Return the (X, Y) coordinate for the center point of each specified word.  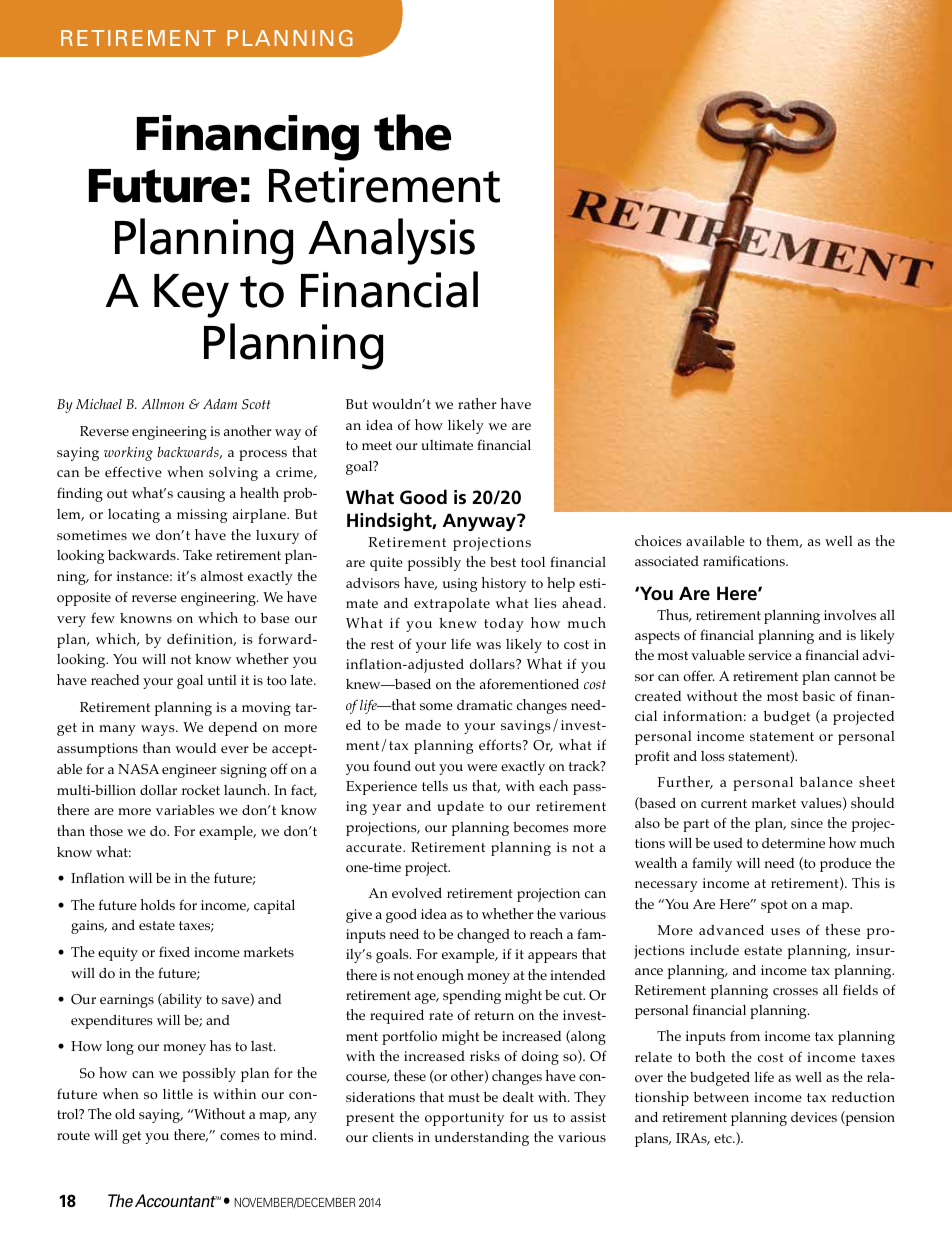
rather (477, 403)
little (178, 1094)
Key (191, 296)
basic (818, 696)
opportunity (464, 1119)
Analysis (391, 241)
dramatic (484, 705)
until (222, 680)
